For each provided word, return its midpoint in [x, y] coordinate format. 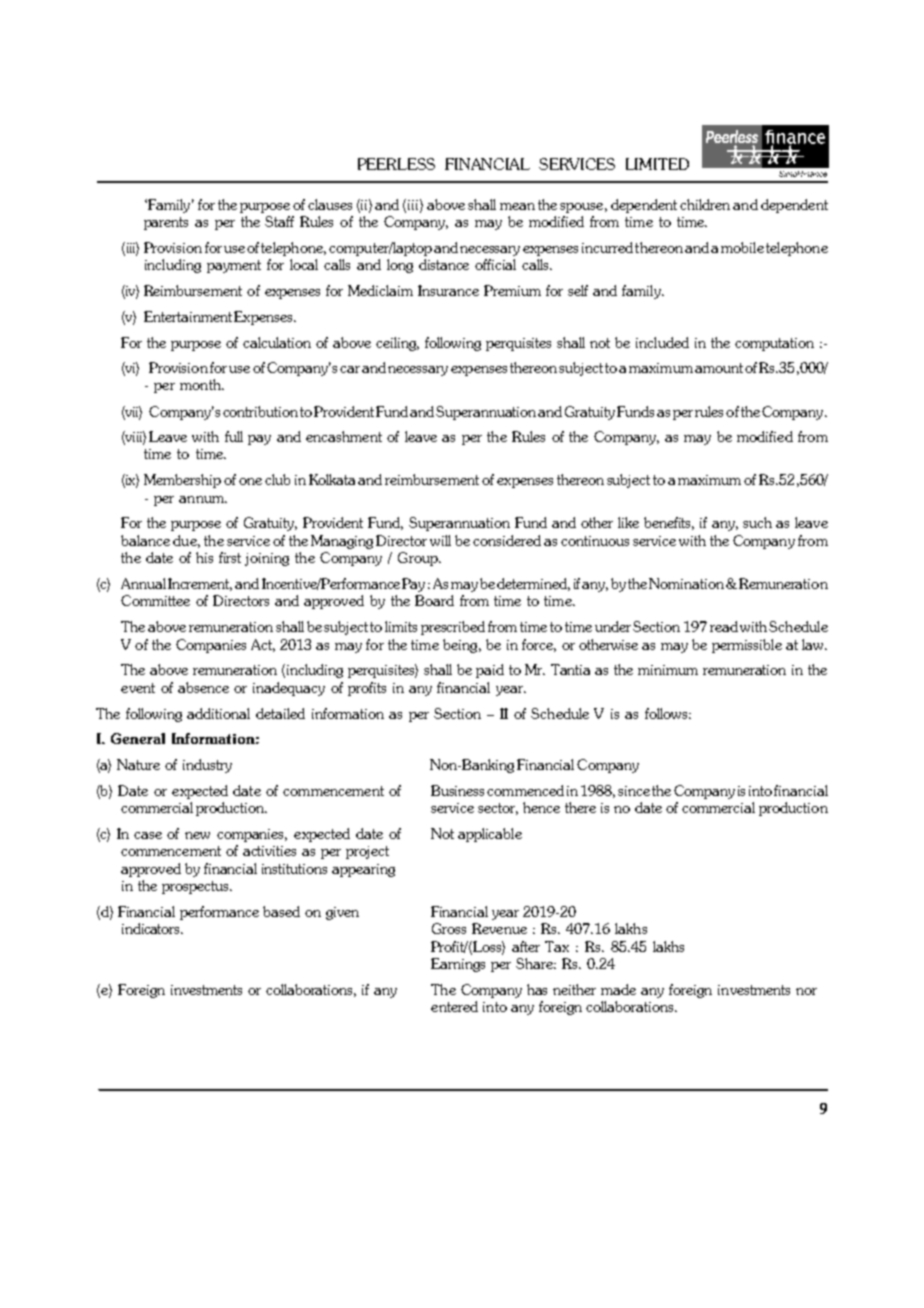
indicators [152, 928]
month [201, 384]
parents [166, 223]
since [634, 791]
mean [517, 206]
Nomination [686, 583]
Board [434, 600]
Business [457, 790]
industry [207, 766]
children [705, 204]
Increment [200, 584]
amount [719, 368]
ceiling [397, 344]
